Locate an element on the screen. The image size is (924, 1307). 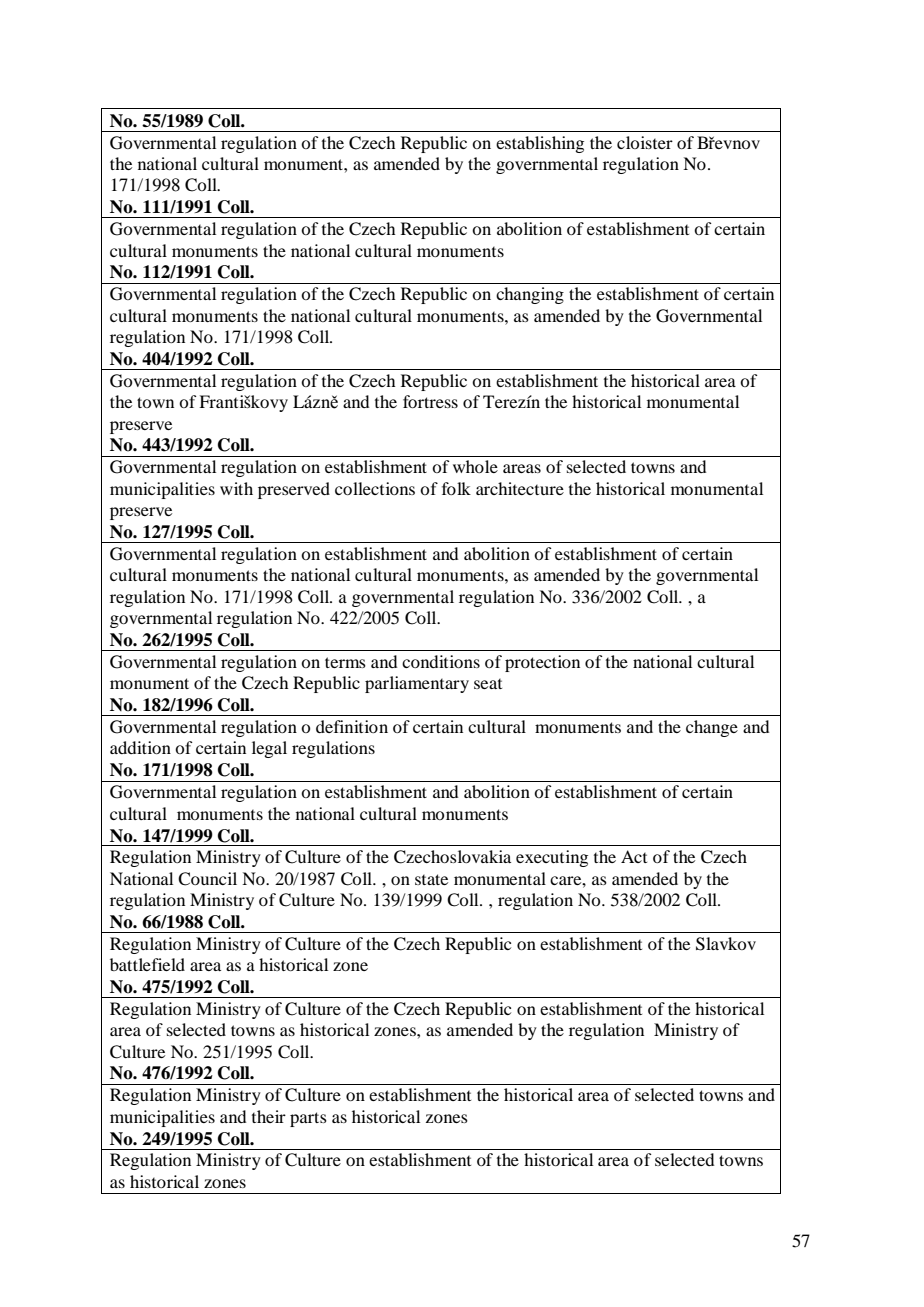
architecture is located at coordinates (520, 488).
